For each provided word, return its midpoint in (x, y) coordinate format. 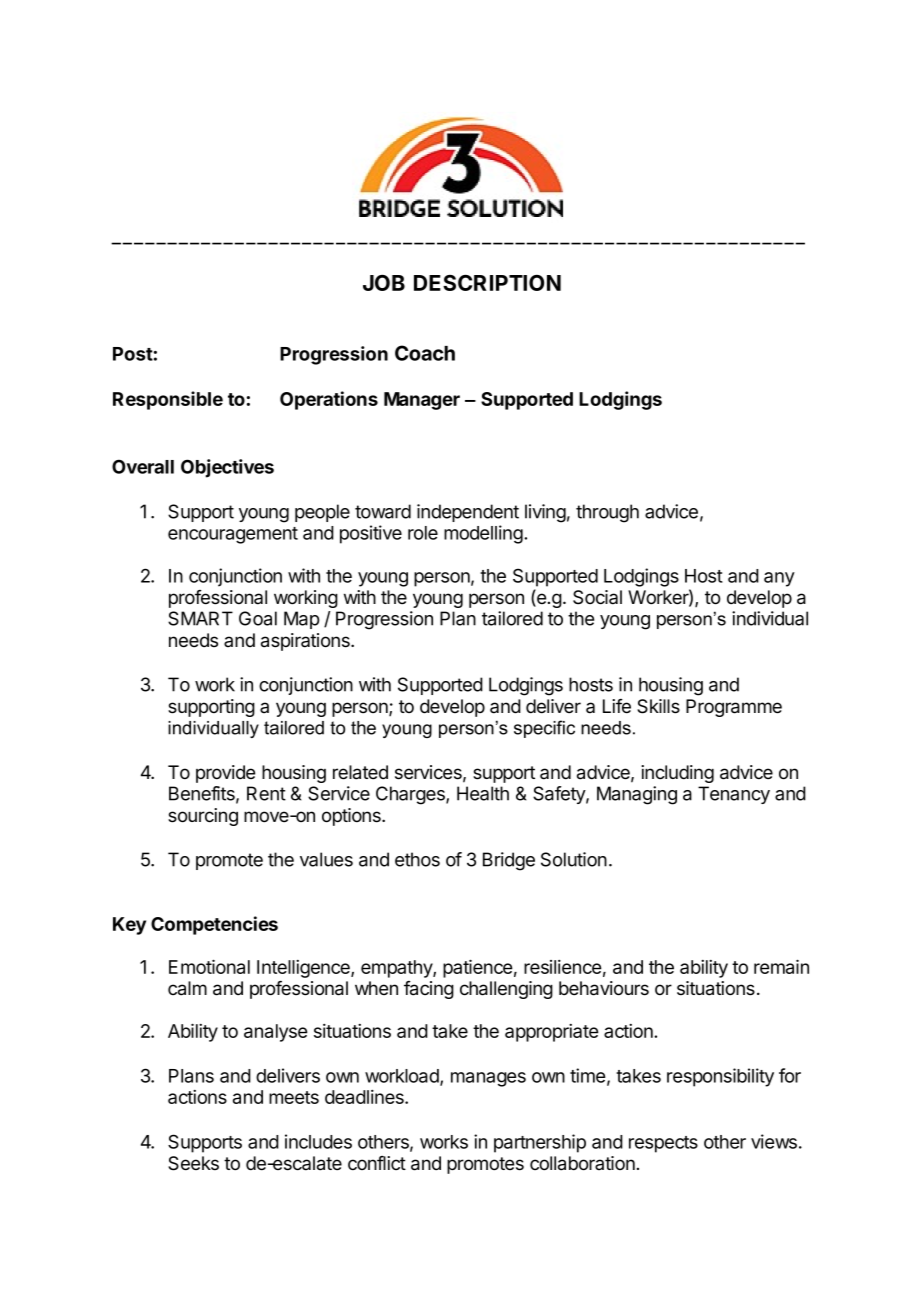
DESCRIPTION (487, 283)
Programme (734, 708)
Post (133, 354)
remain (781, 966)
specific (544, 729)
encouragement (233, 535)
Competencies (214, 925)
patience (477, 968)
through (607, 513)
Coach (425, 353)
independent (468, 513)
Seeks (193, 1163)
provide (225, 774)
